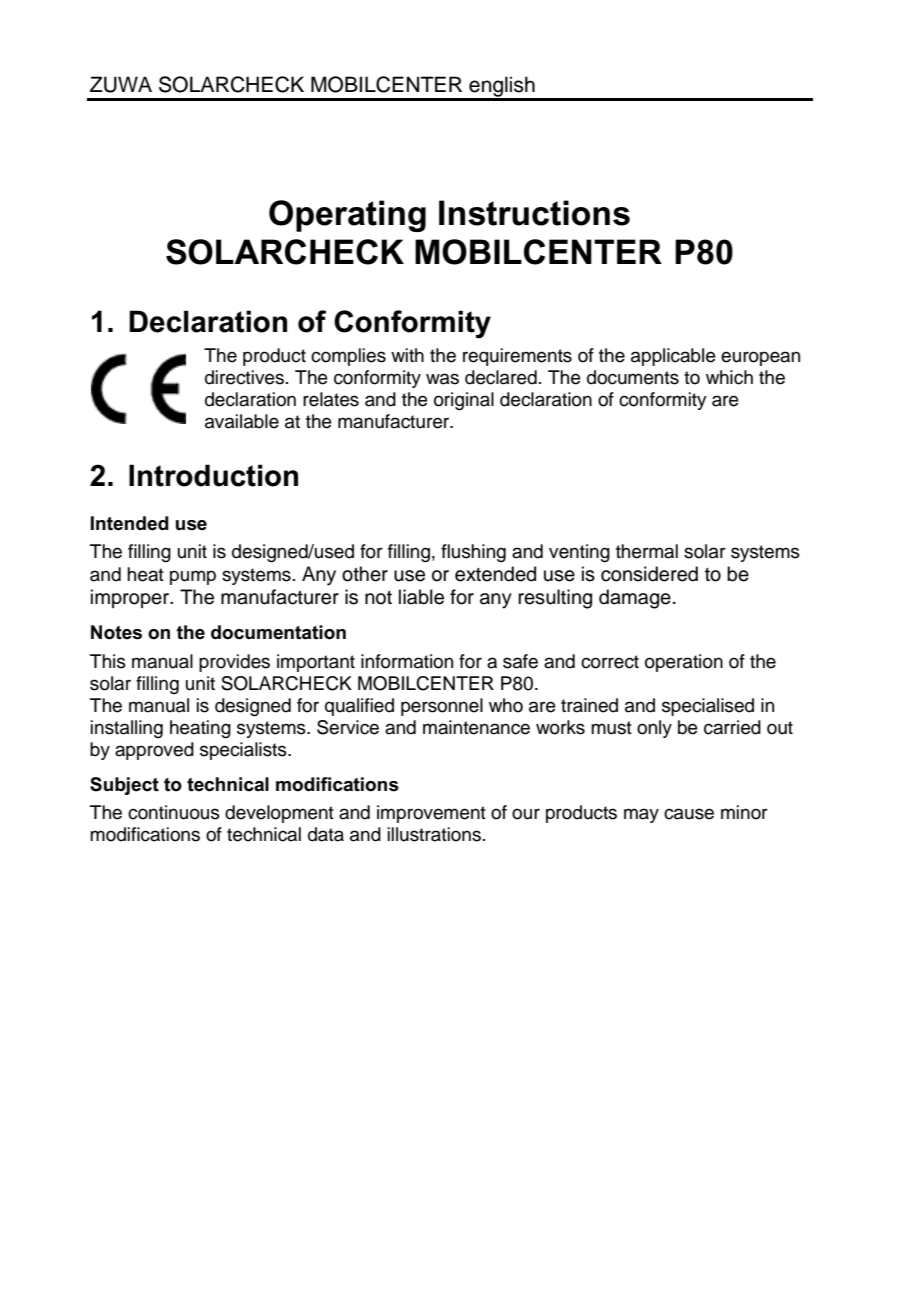 The width and height of the screenshot is (924, 1295). What do you see at coordinates (534, 213) in the screenshot?
I see `Instructions` at bounding box center [534, 213].
